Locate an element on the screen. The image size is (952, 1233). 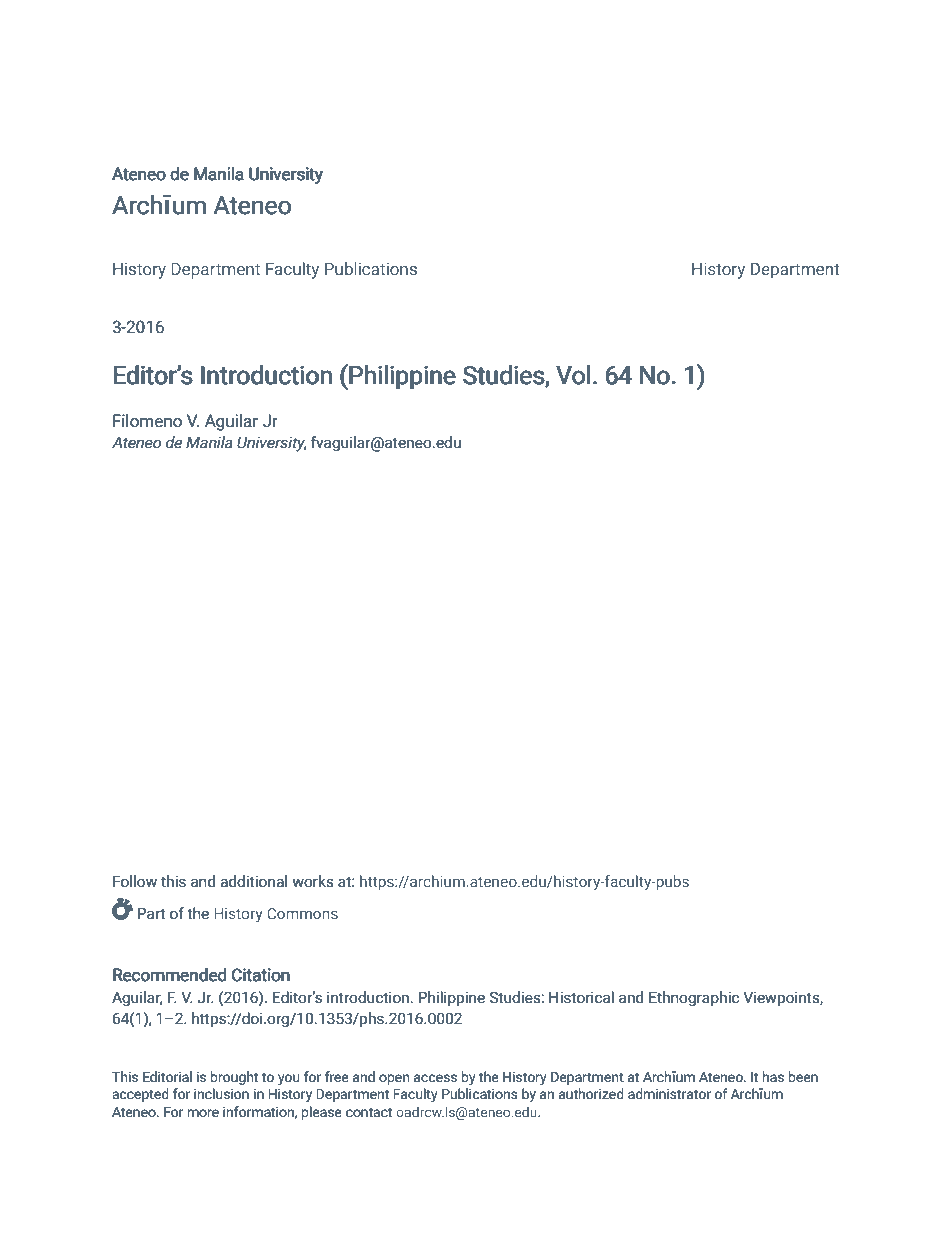
Follow is located at coordinates (135, 881).
